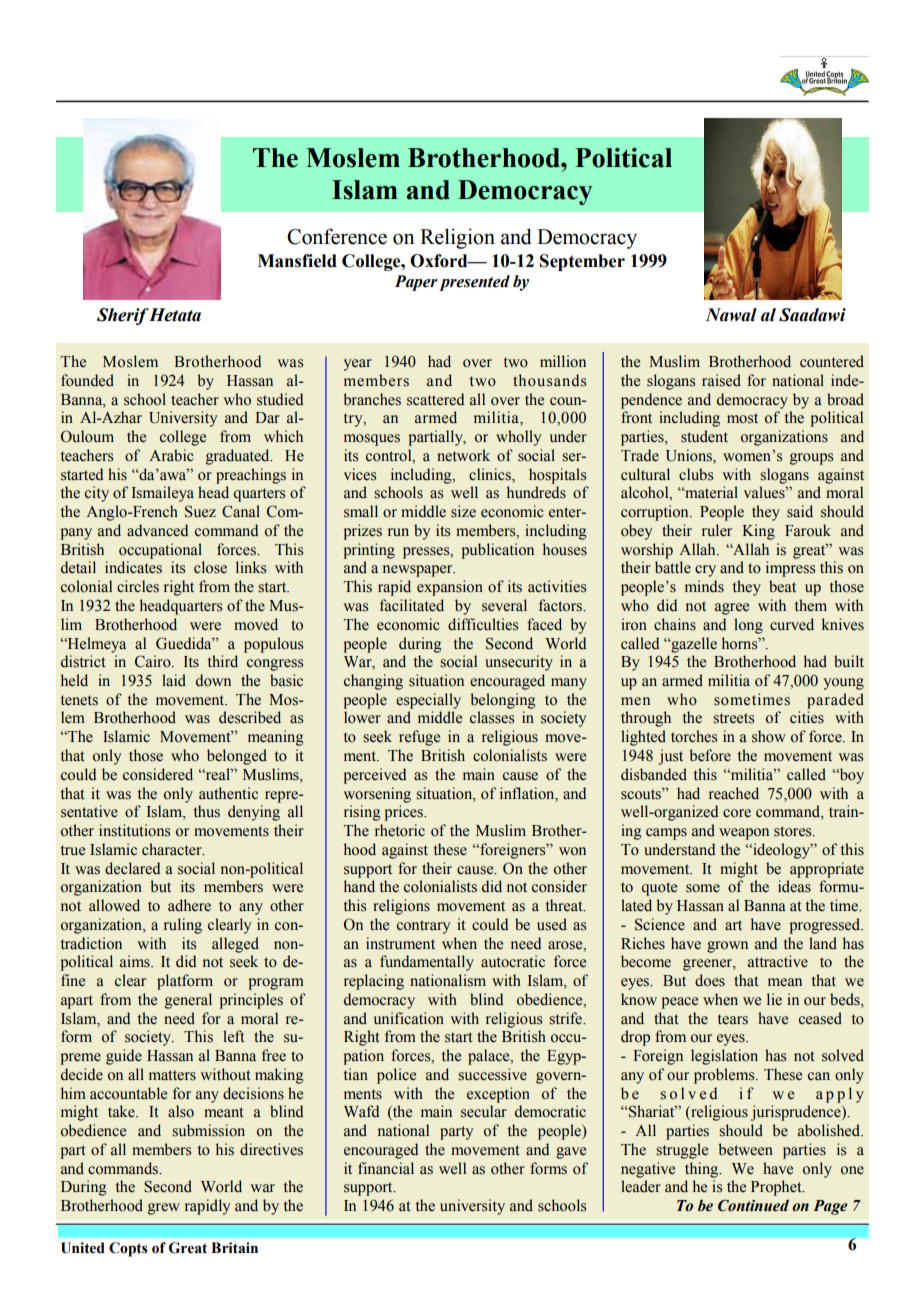 This screenshot has height=1308, width=924. What do you see at coordinates (200, 511) in the screenshot?
I see `Suez` at bounding box center [200, 511].
